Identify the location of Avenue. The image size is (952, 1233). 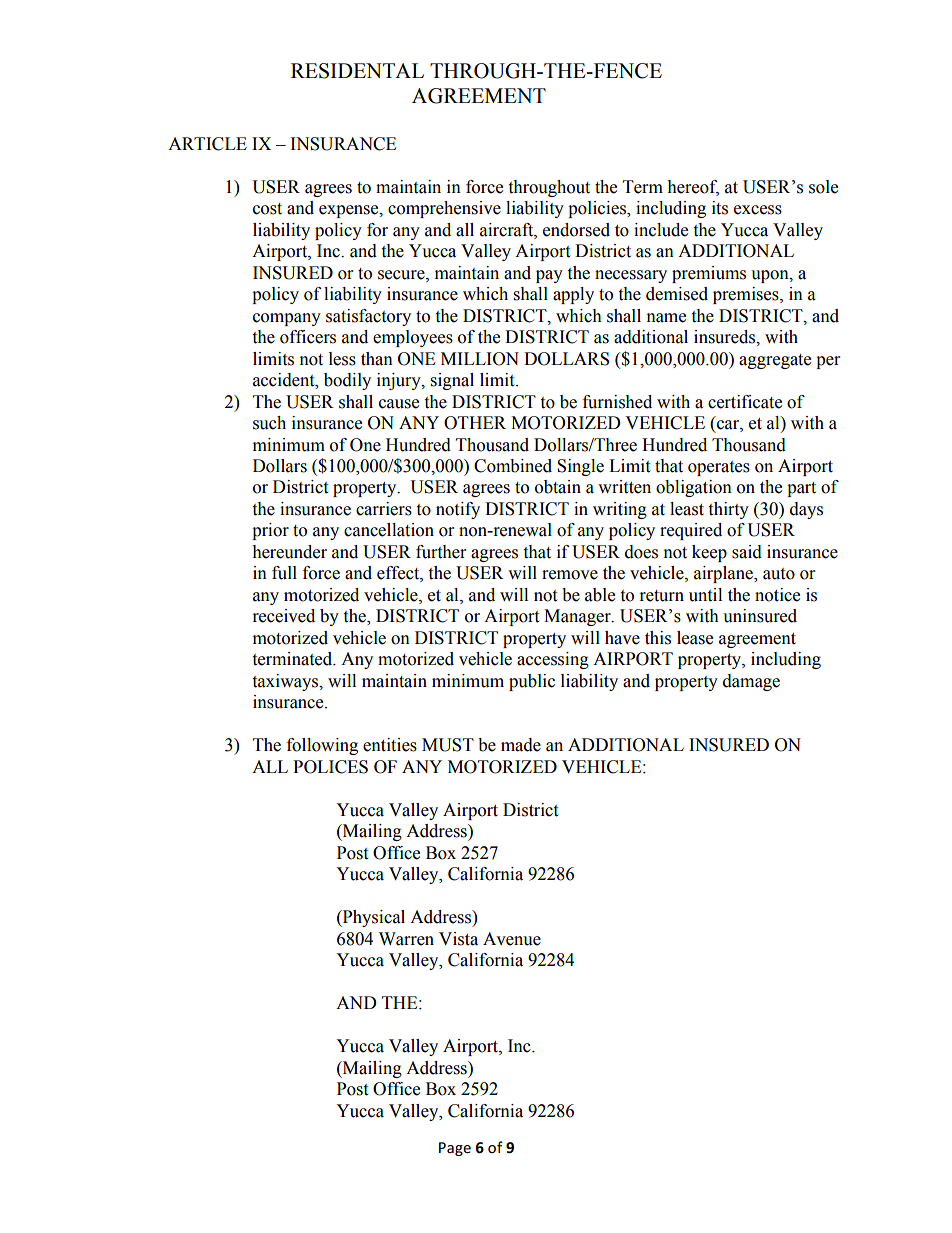
(512, 939).
